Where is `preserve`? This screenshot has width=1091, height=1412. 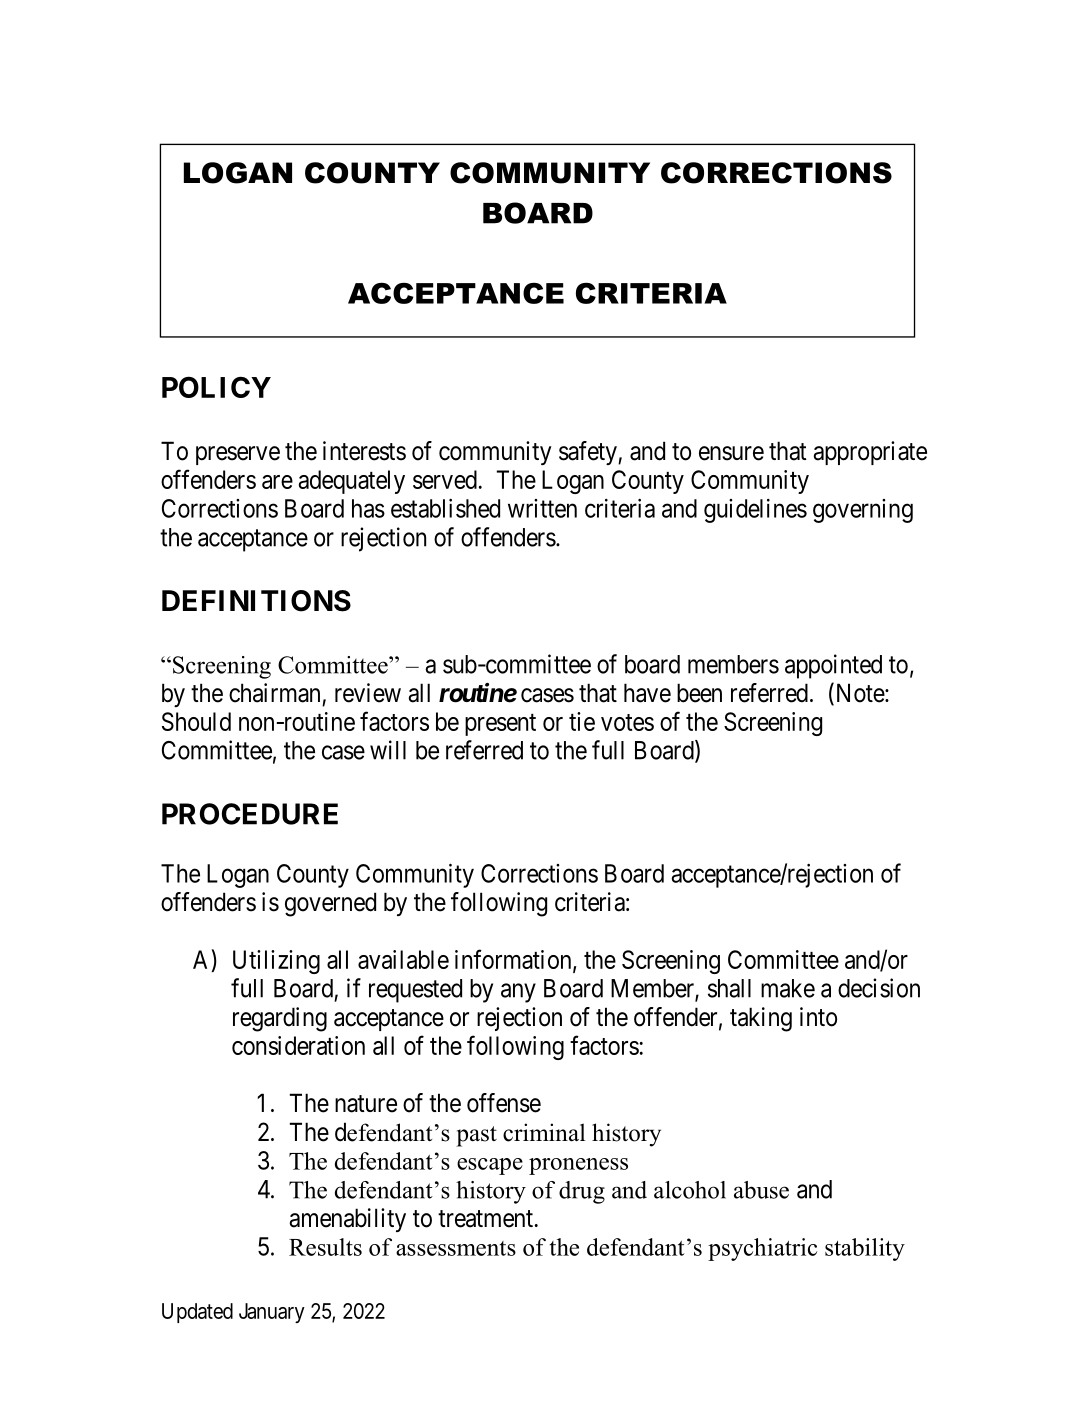 preserve is located at coordinates (238, 455).
